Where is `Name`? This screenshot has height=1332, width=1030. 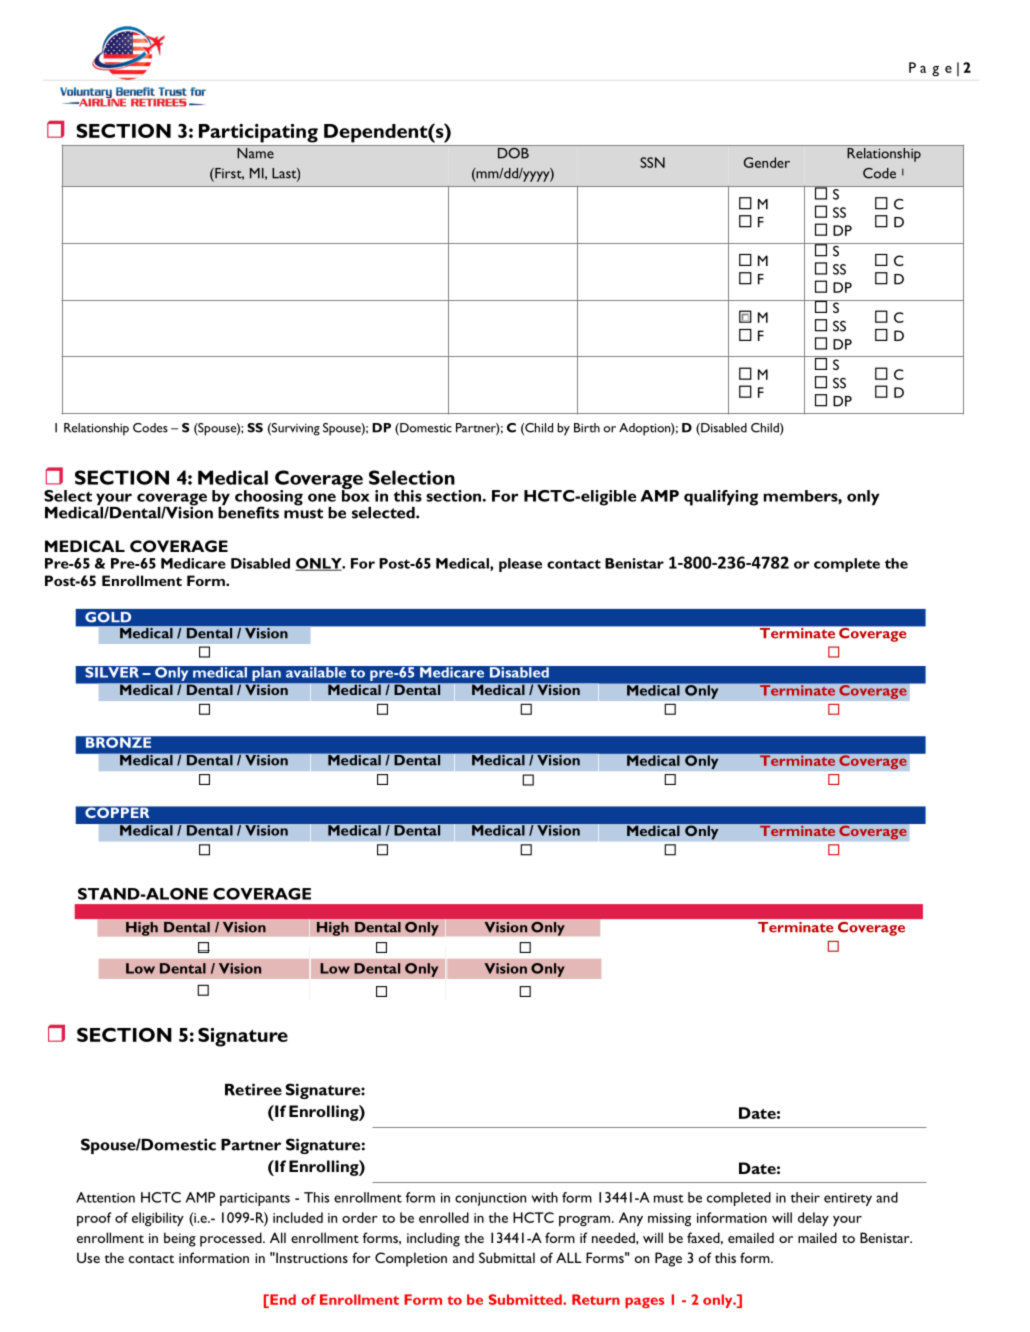 Name is located at coordinates (255, 152).
